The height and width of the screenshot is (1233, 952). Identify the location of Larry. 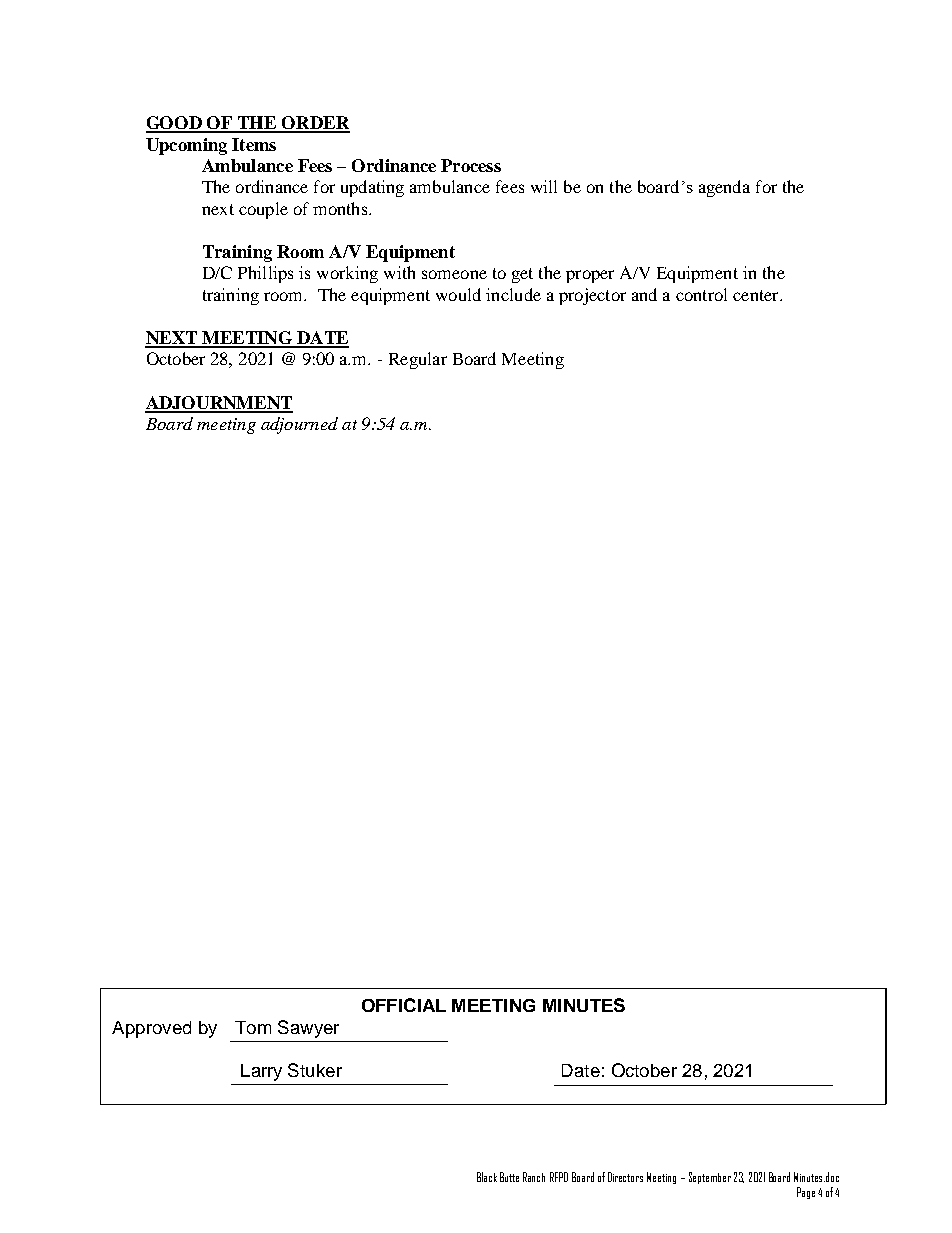
(261, 1072).
